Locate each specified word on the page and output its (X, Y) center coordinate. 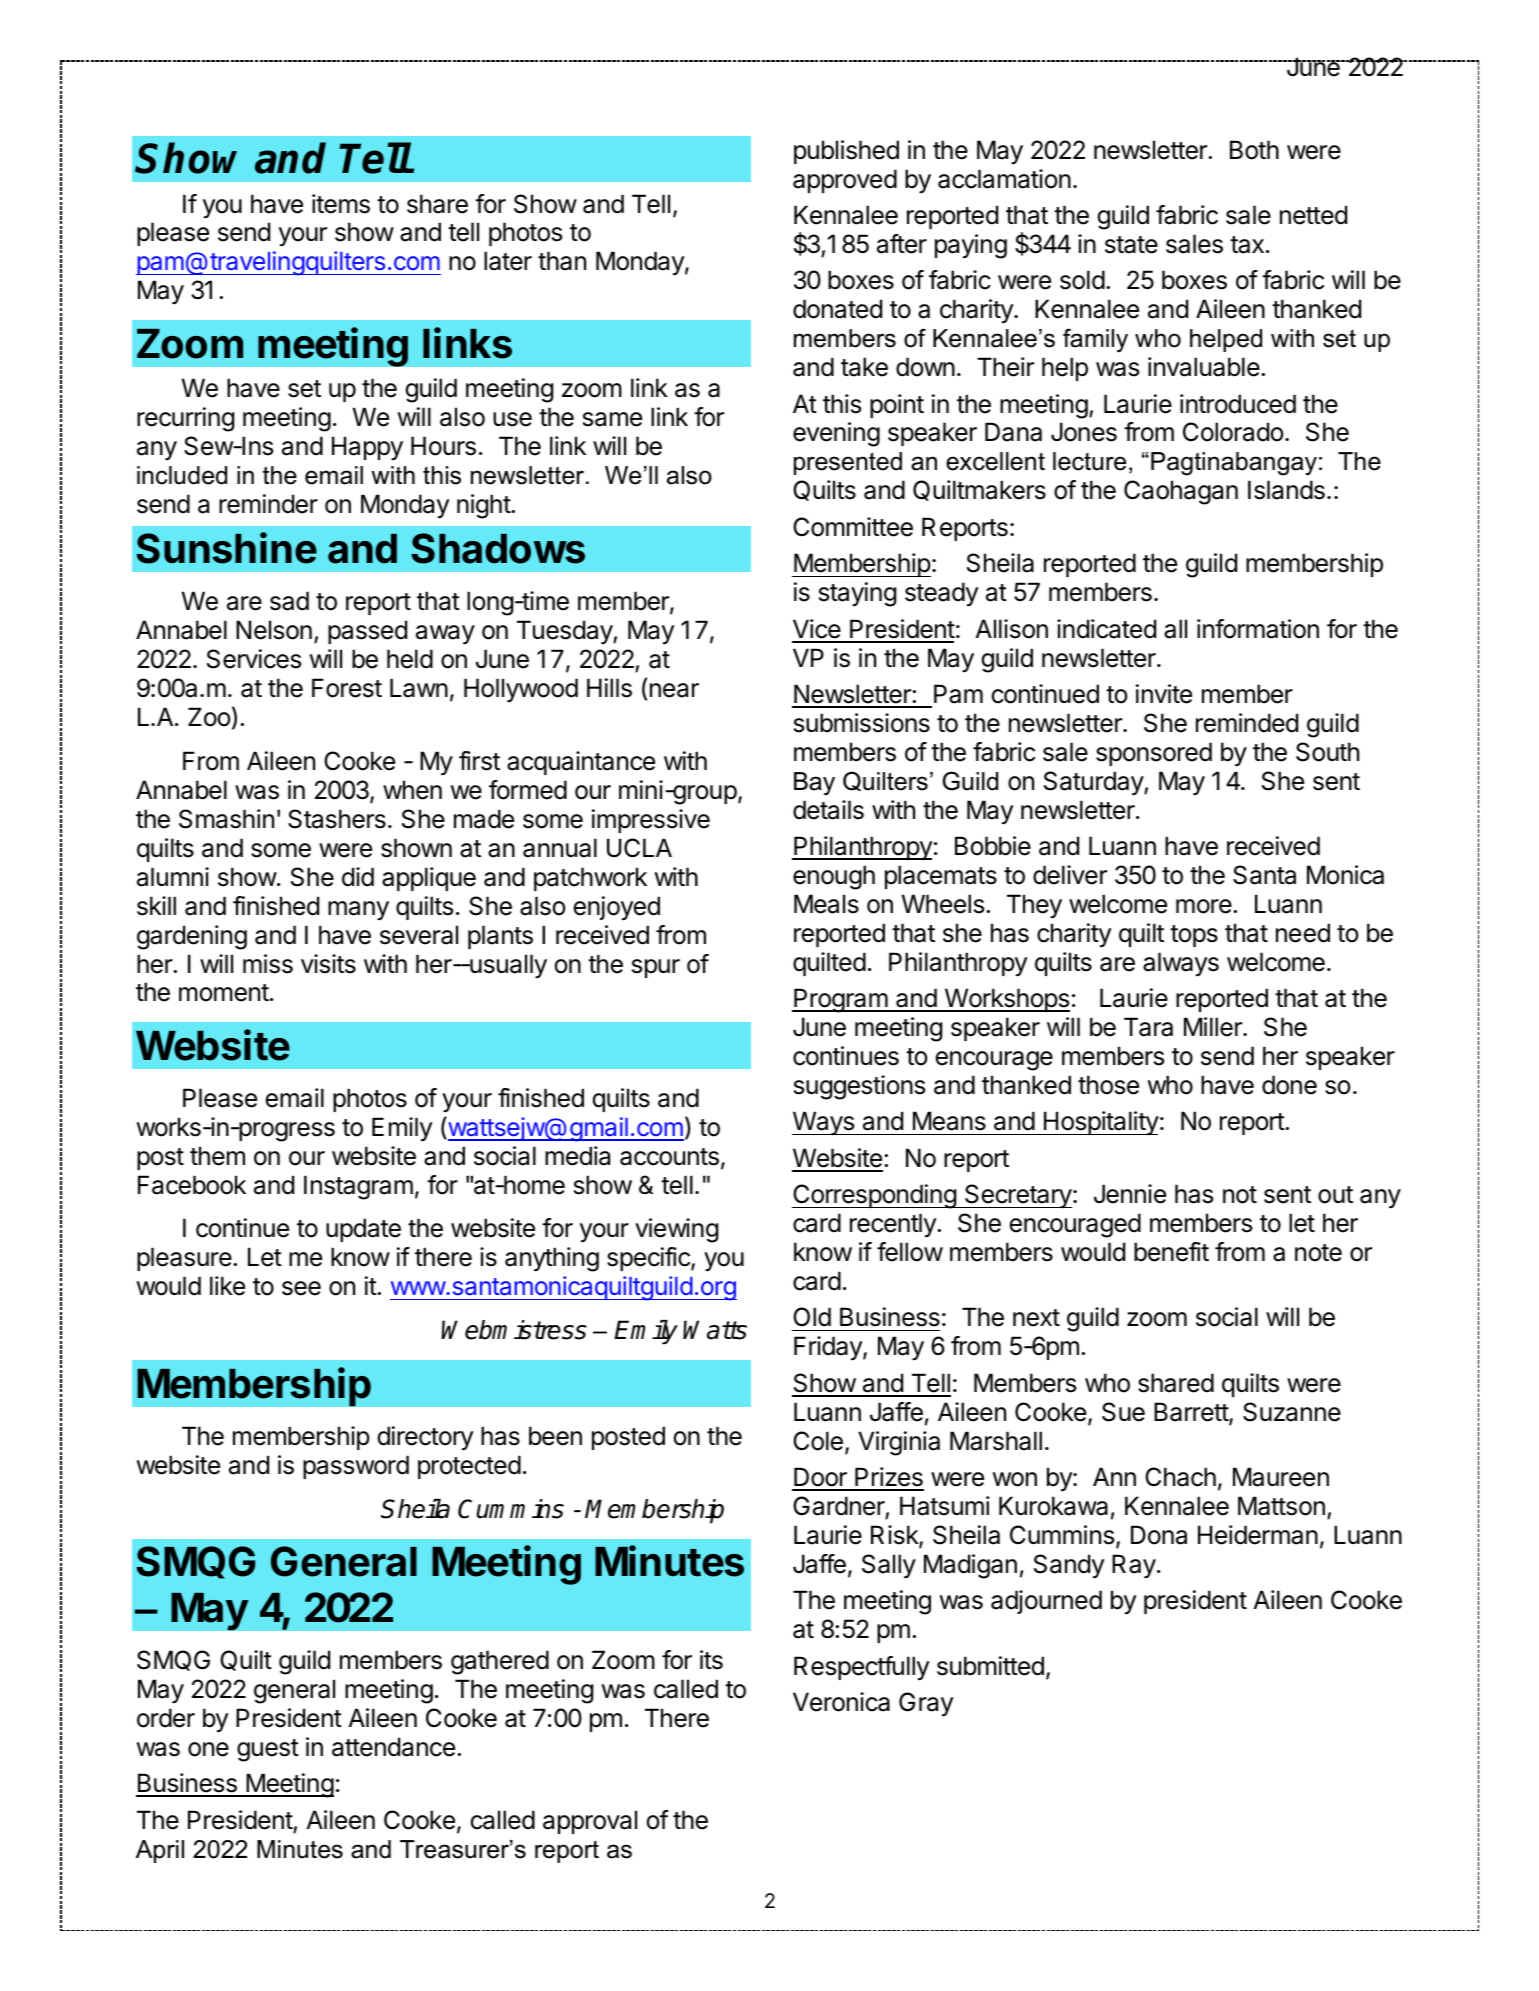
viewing (676, 1230)
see (301, 1288)
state (1131, 245)
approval (590, 1822)
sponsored (1154, 754)
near (674, 690)
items (341, 204)
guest (268, 1750)
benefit (1171, 1252)
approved (845, 181)
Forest (347, 688)
